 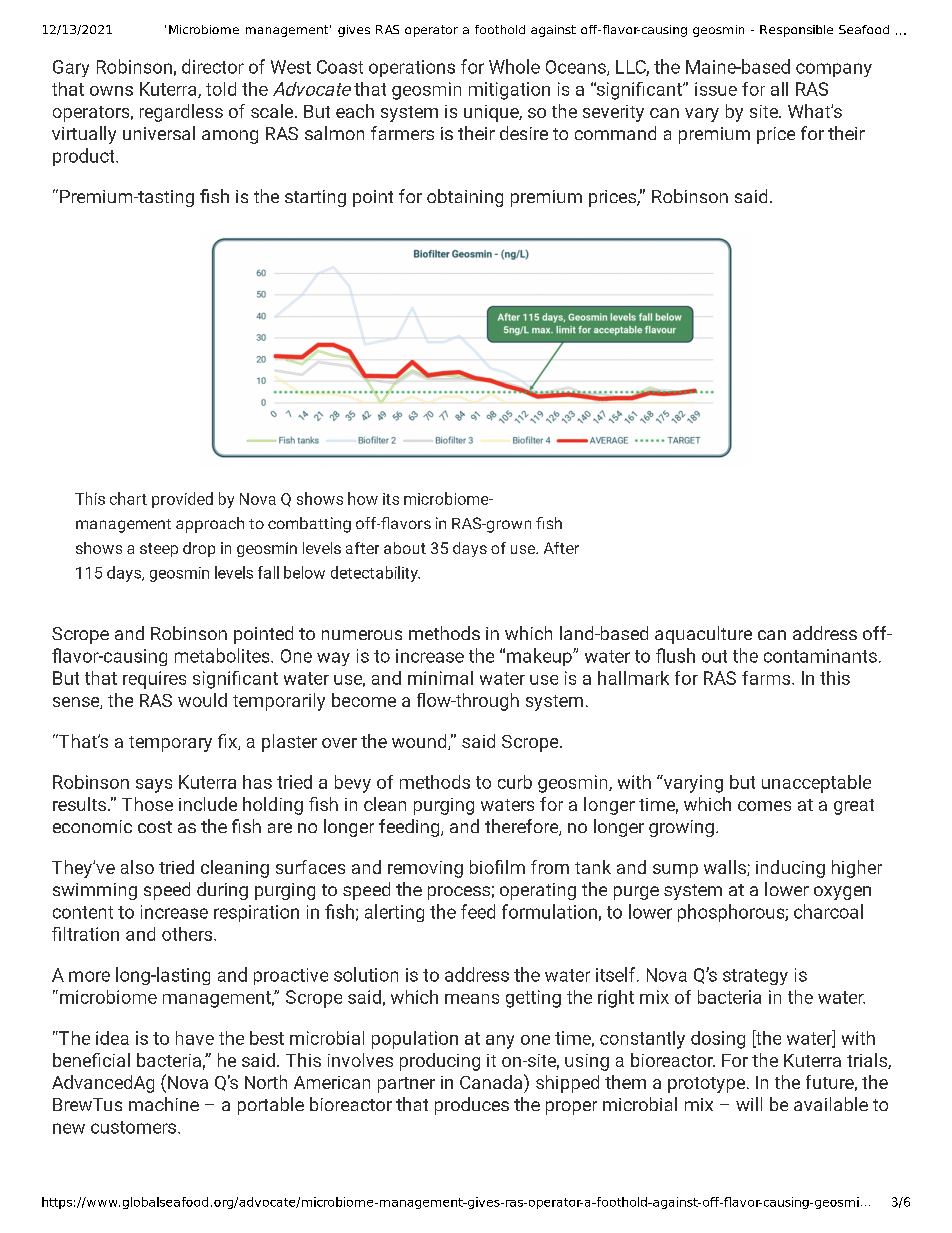 What do you see at coordinates (182, 500) in the page?
I see `provided` at bounding box center [182, 500].
